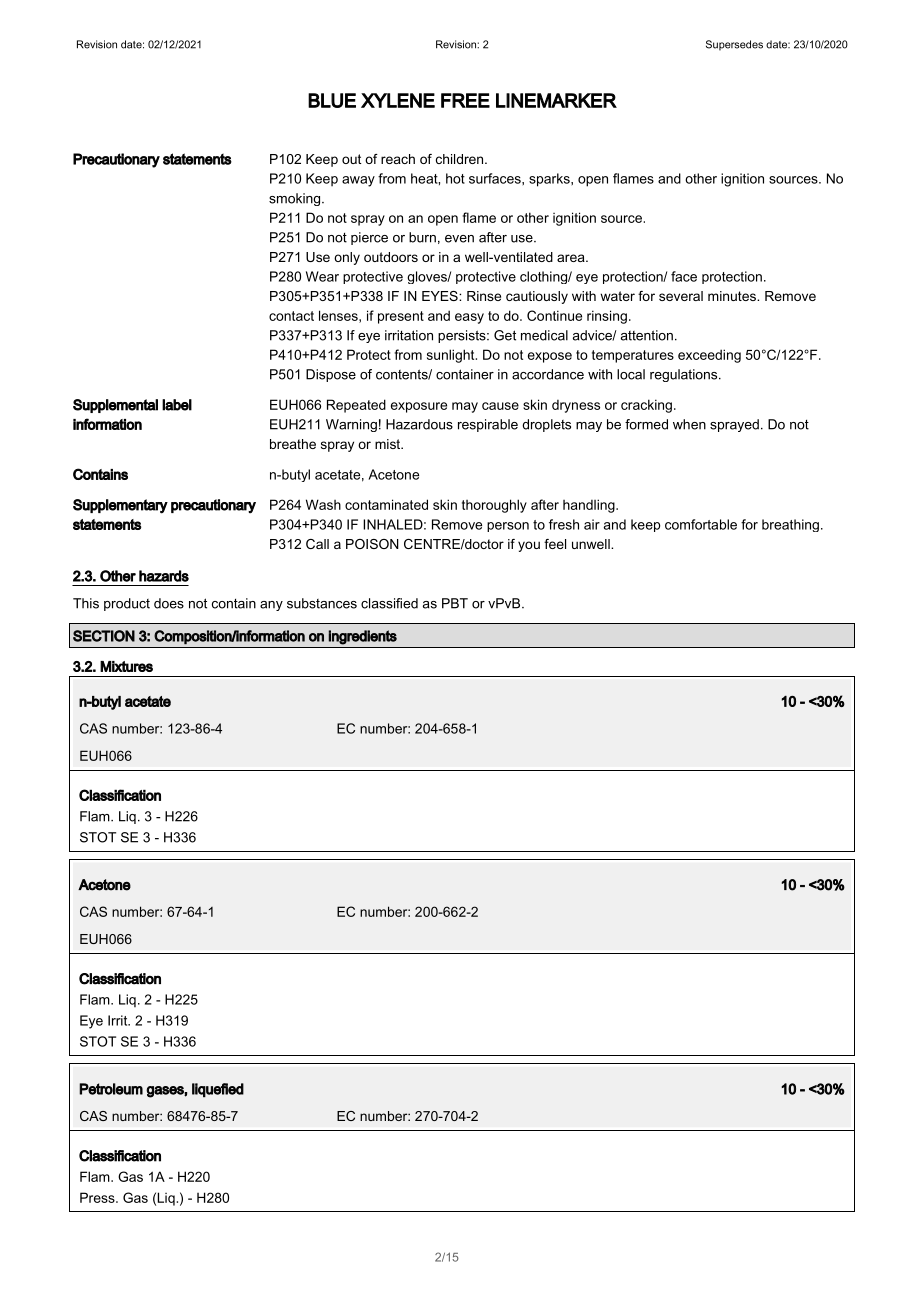 The width and height of the document is (924, 1308). What do you see at coordinates (177, 405) in the document?
I see `label` at bounding box center [177, 405].
